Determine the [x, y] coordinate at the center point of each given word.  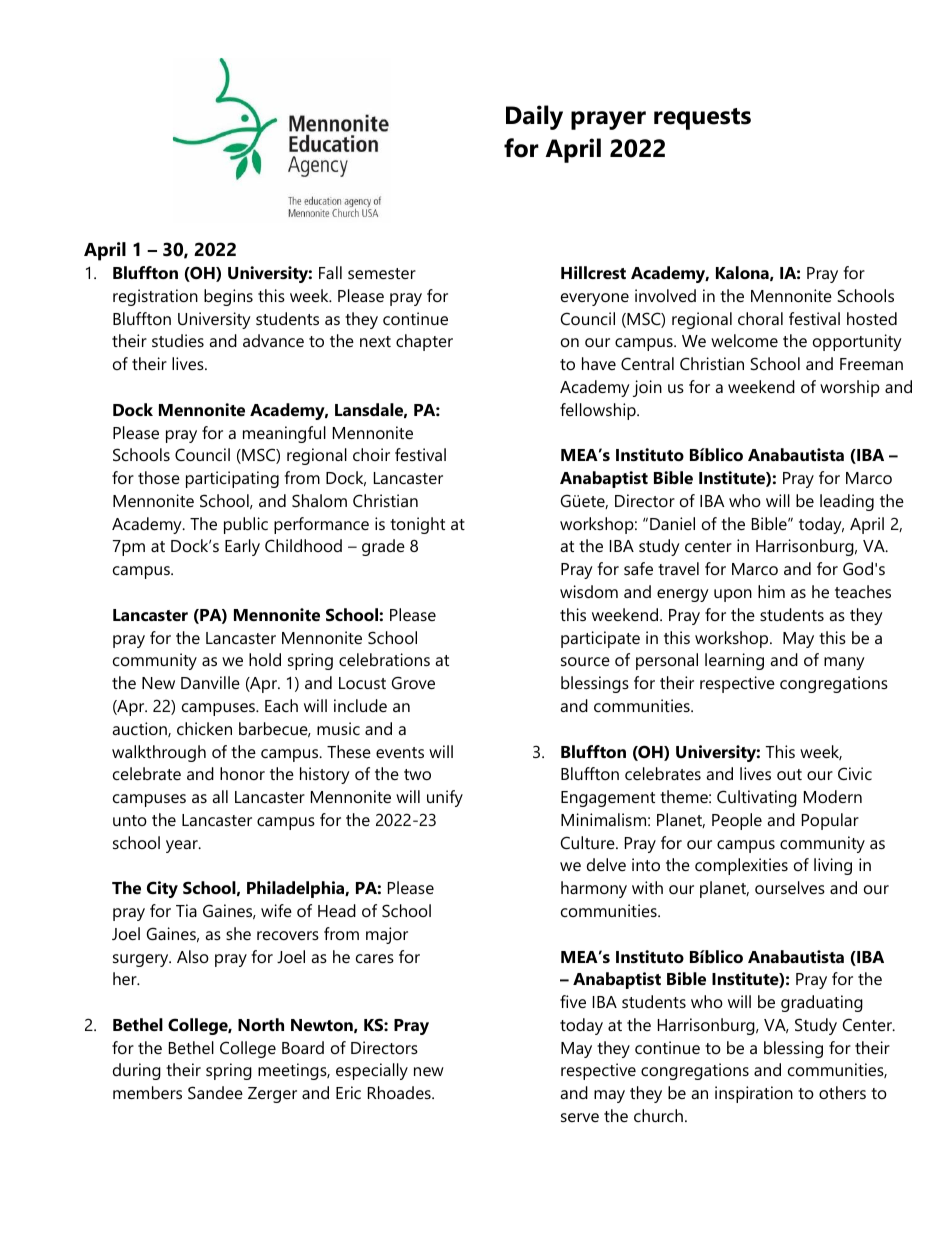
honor [242, 773]
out [789, 774]
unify [445, 798]
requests [702, 119]
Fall [330, 272]
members [147, 1092]
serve [580, 1117]
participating [232, 479]
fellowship [599, 411]
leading [847, 502]
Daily [534, 117]
